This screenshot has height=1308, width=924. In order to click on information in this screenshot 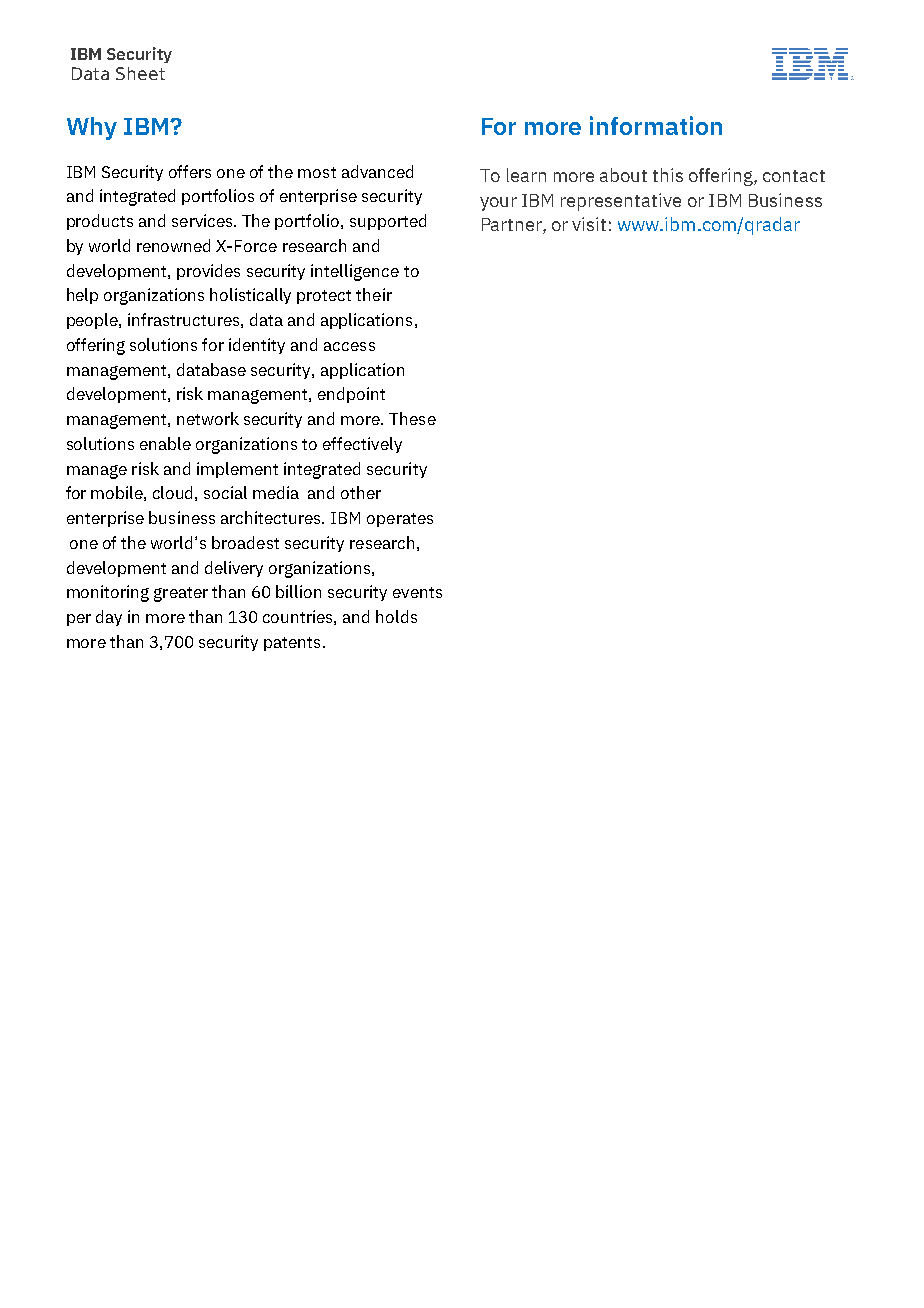, I will do `click(656, 125)`.
